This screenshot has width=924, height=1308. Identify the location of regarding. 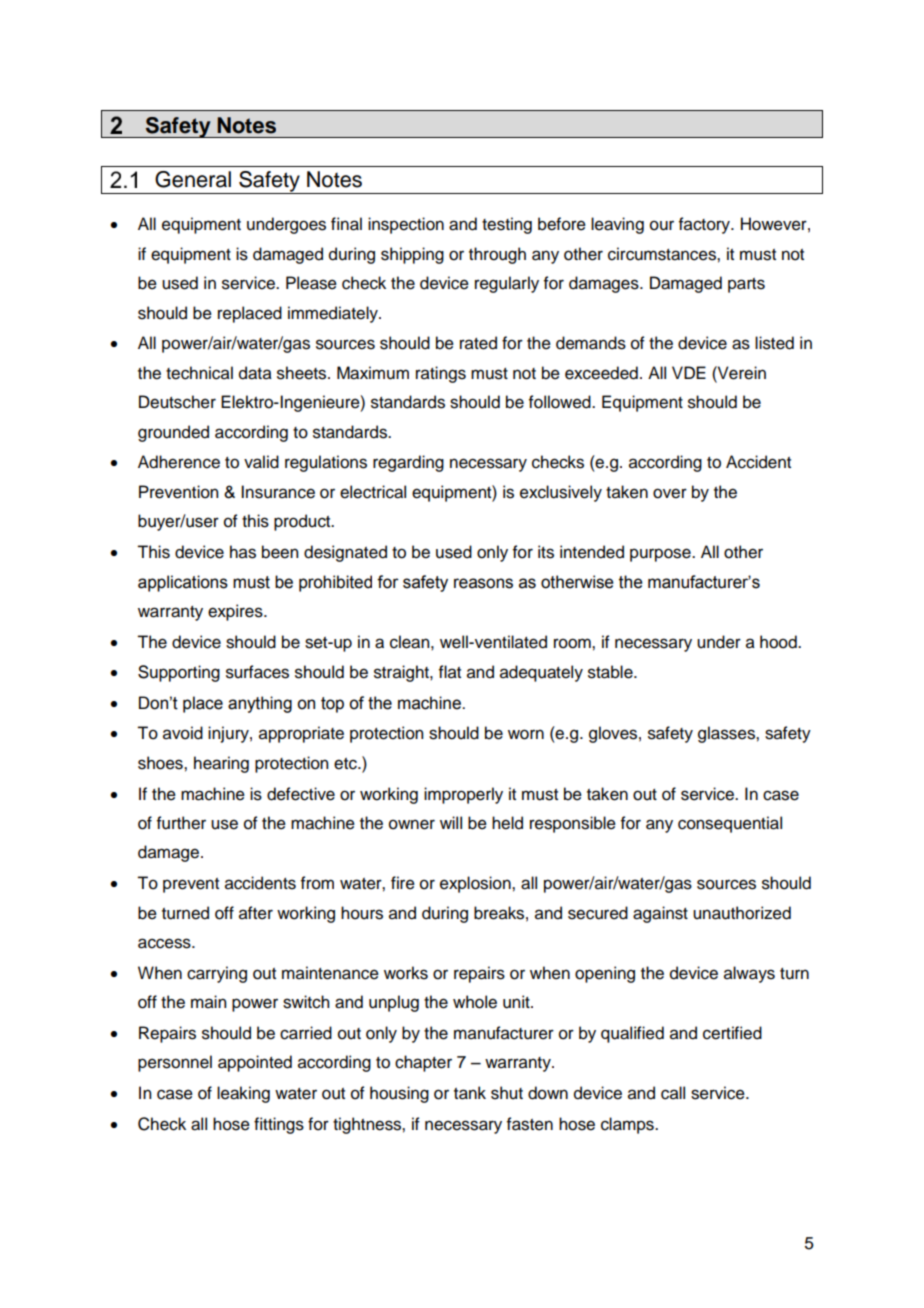
(408, 463).
